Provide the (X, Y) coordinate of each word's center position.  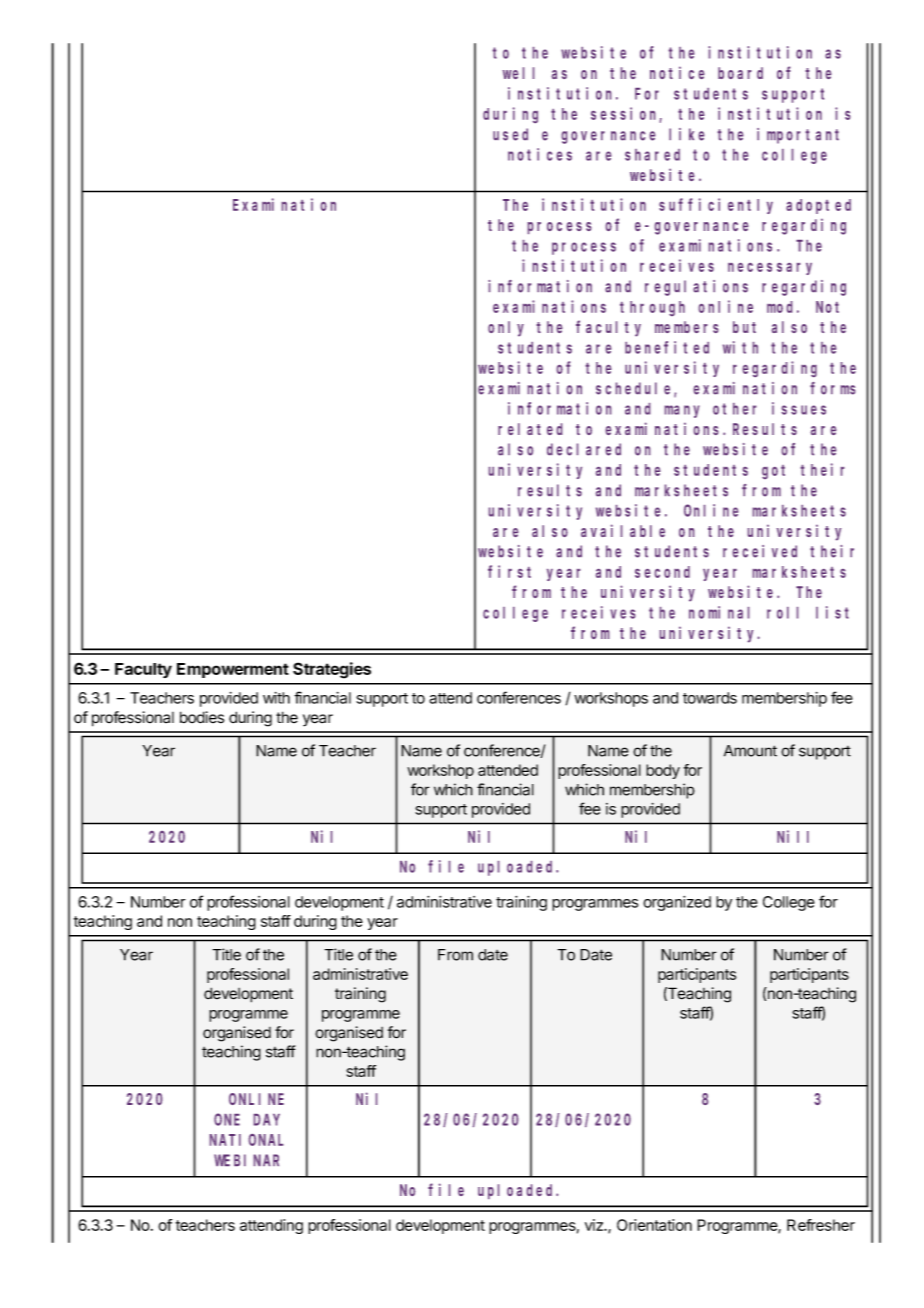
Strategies (332, 670)
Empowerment (233, 670)
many (682, 411)
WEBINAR (246, 1160)
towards (710, 698)
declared (584, 449)
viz (595, 1225)
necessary (770, 269)
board (740, 73)
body (663, 771)
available (623, 530)
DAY (267, 1120)
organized (677, 903)
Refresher (821, 1225)
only (506, 329)
